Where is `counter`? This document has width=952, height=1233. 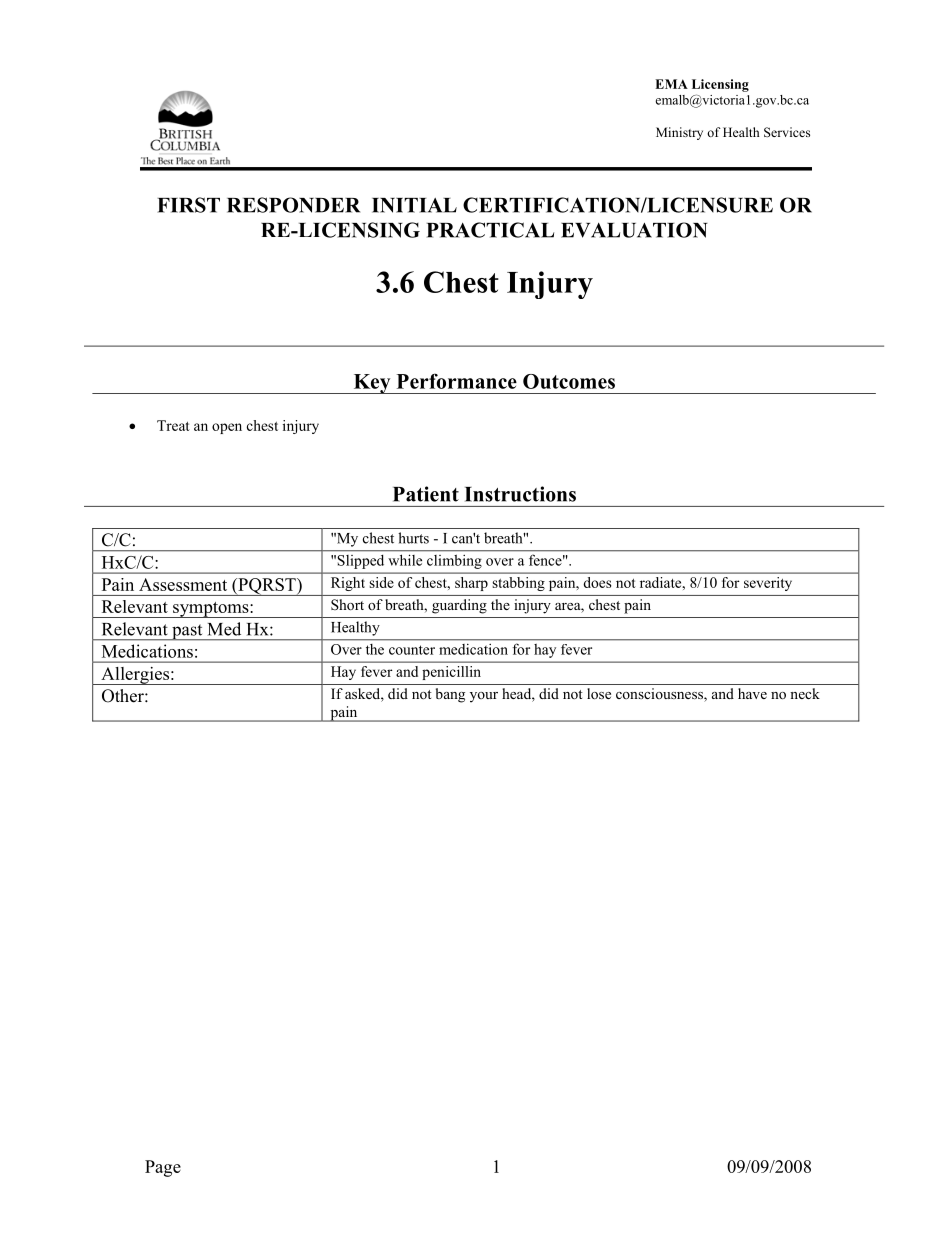 counter is located at coordinates (412, 650).
